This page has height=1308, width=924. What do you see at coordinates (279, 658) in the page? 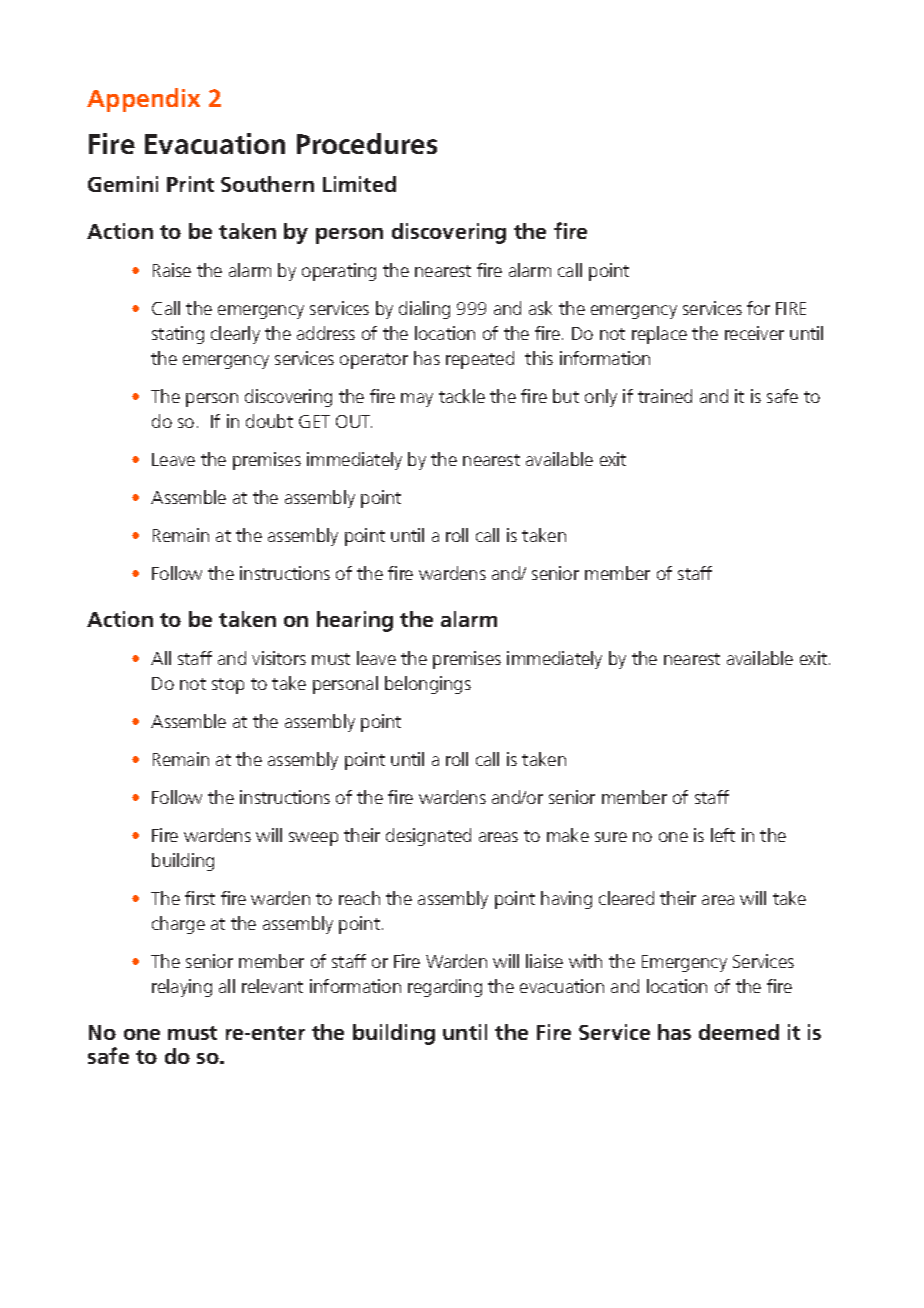
I see `visitors` at bounding box center [279, 658].
